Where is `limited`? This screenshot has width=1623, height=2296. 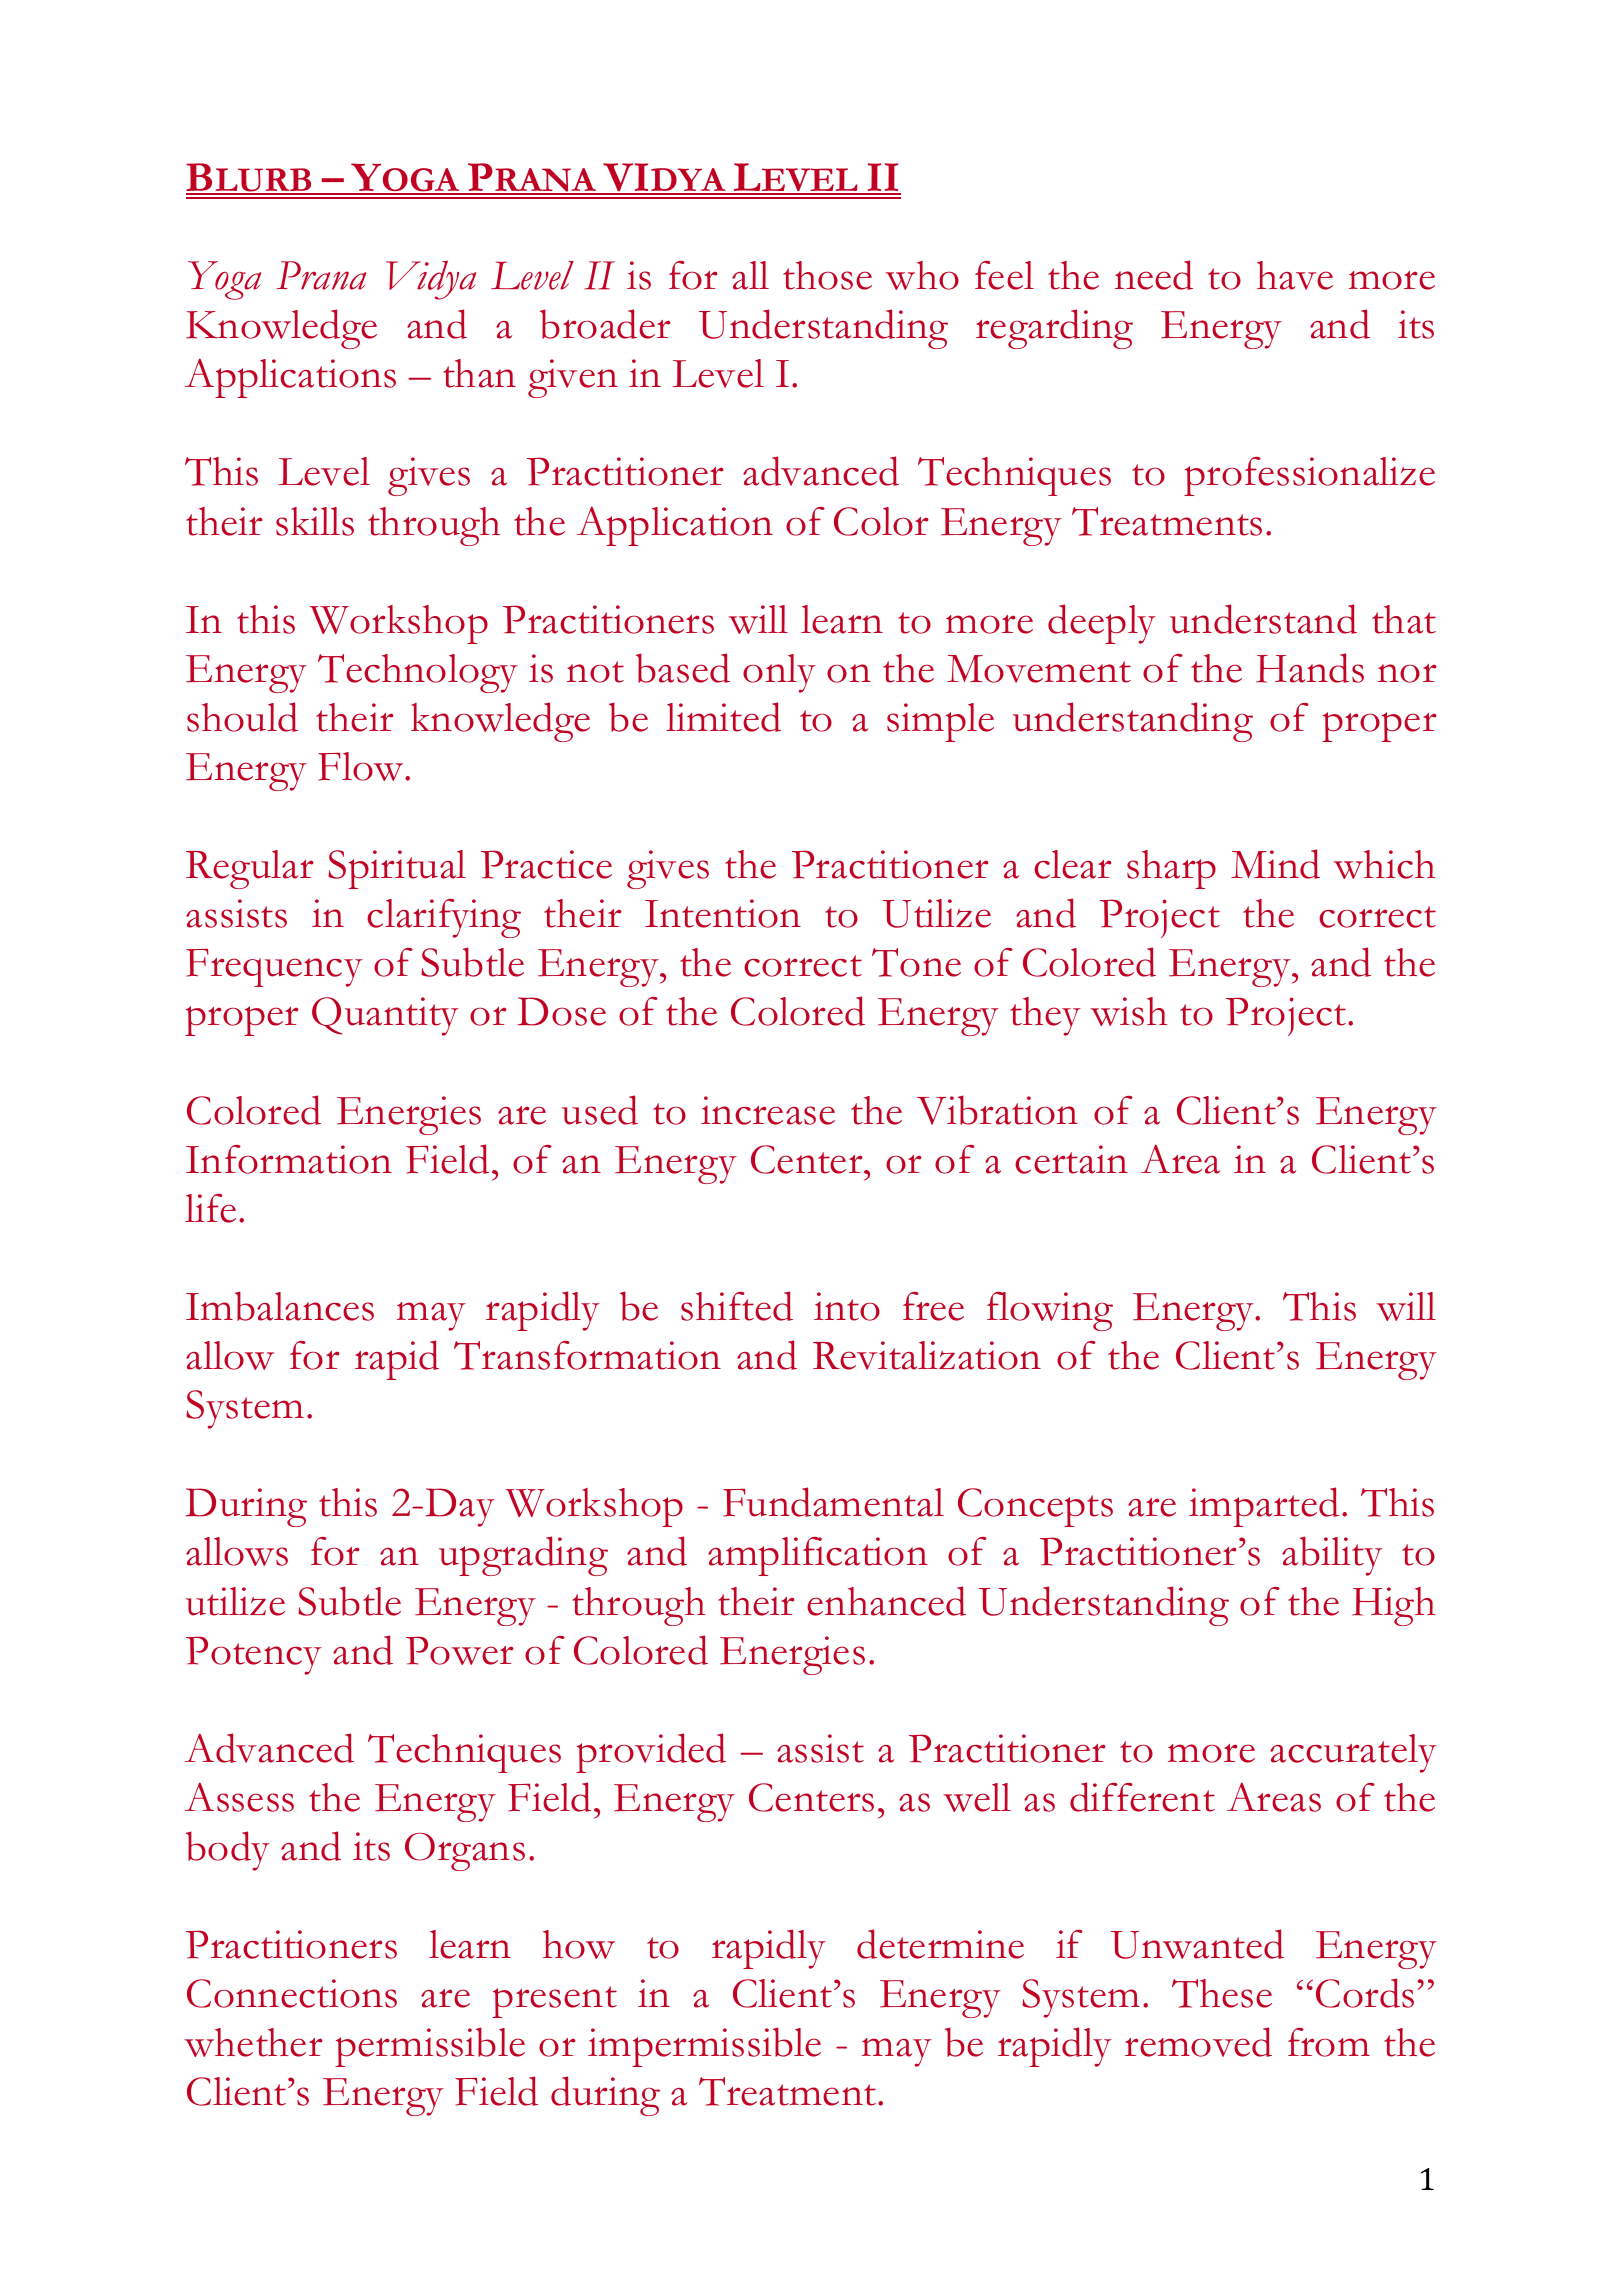 limited is located at coordinates (723, 717).
